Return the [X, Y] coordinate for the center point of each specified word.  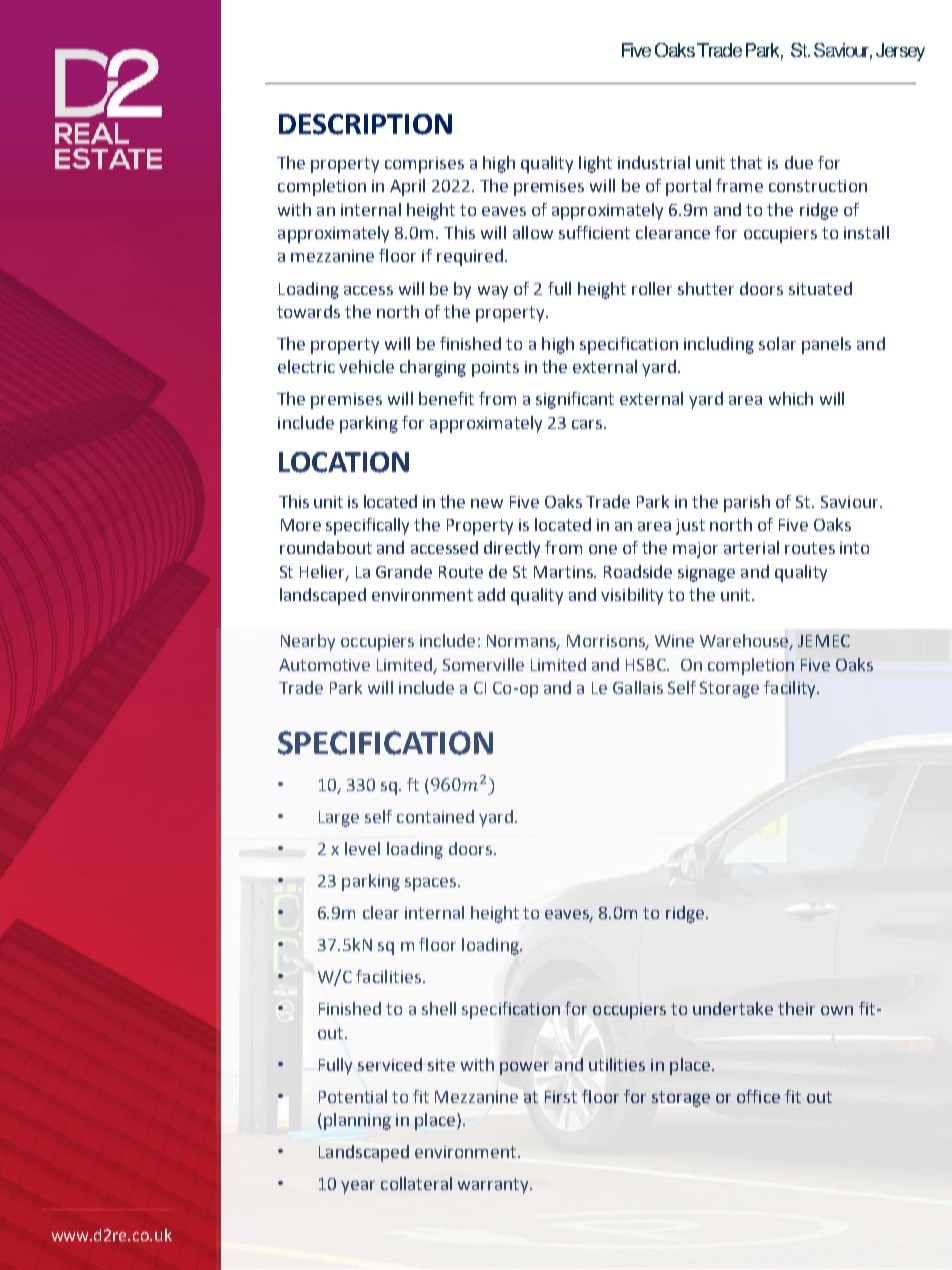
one [603, 549]
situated [820, 288]
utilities [617, 1064]
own [837, 1010]
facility [791, 689]
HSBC [647, 665]
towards [308, 311]
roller [652, 288]
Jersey [900, 52]
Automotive [324, 665]
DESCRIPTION [365, 124]
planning [357, 1121]
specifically [367, 526]
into [854, 548]
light [595, 164]
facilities [388, 976]
